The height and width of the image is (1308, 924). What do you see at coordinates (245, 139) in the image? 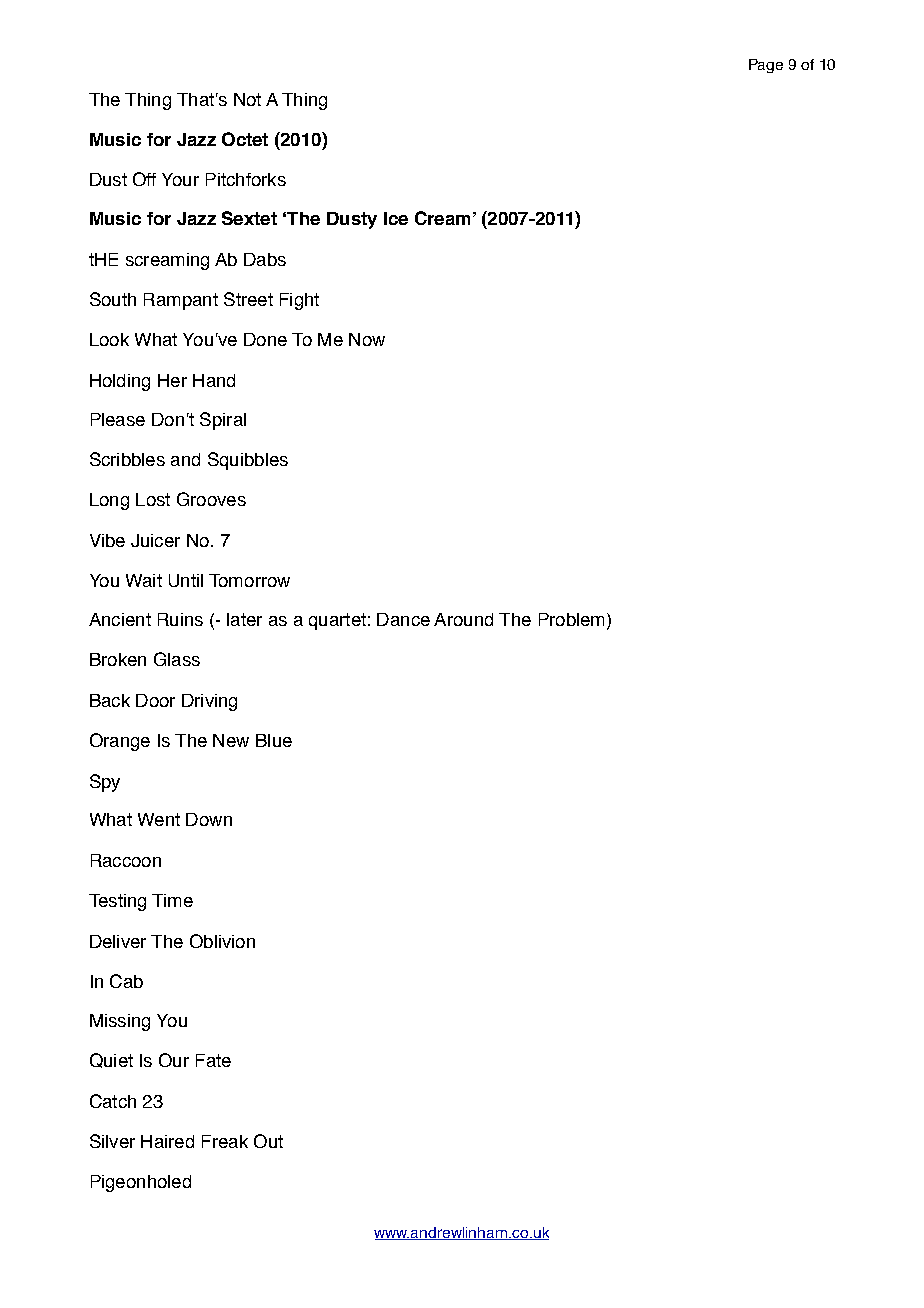
I see `Octet` at bounding box center [245, 139].
